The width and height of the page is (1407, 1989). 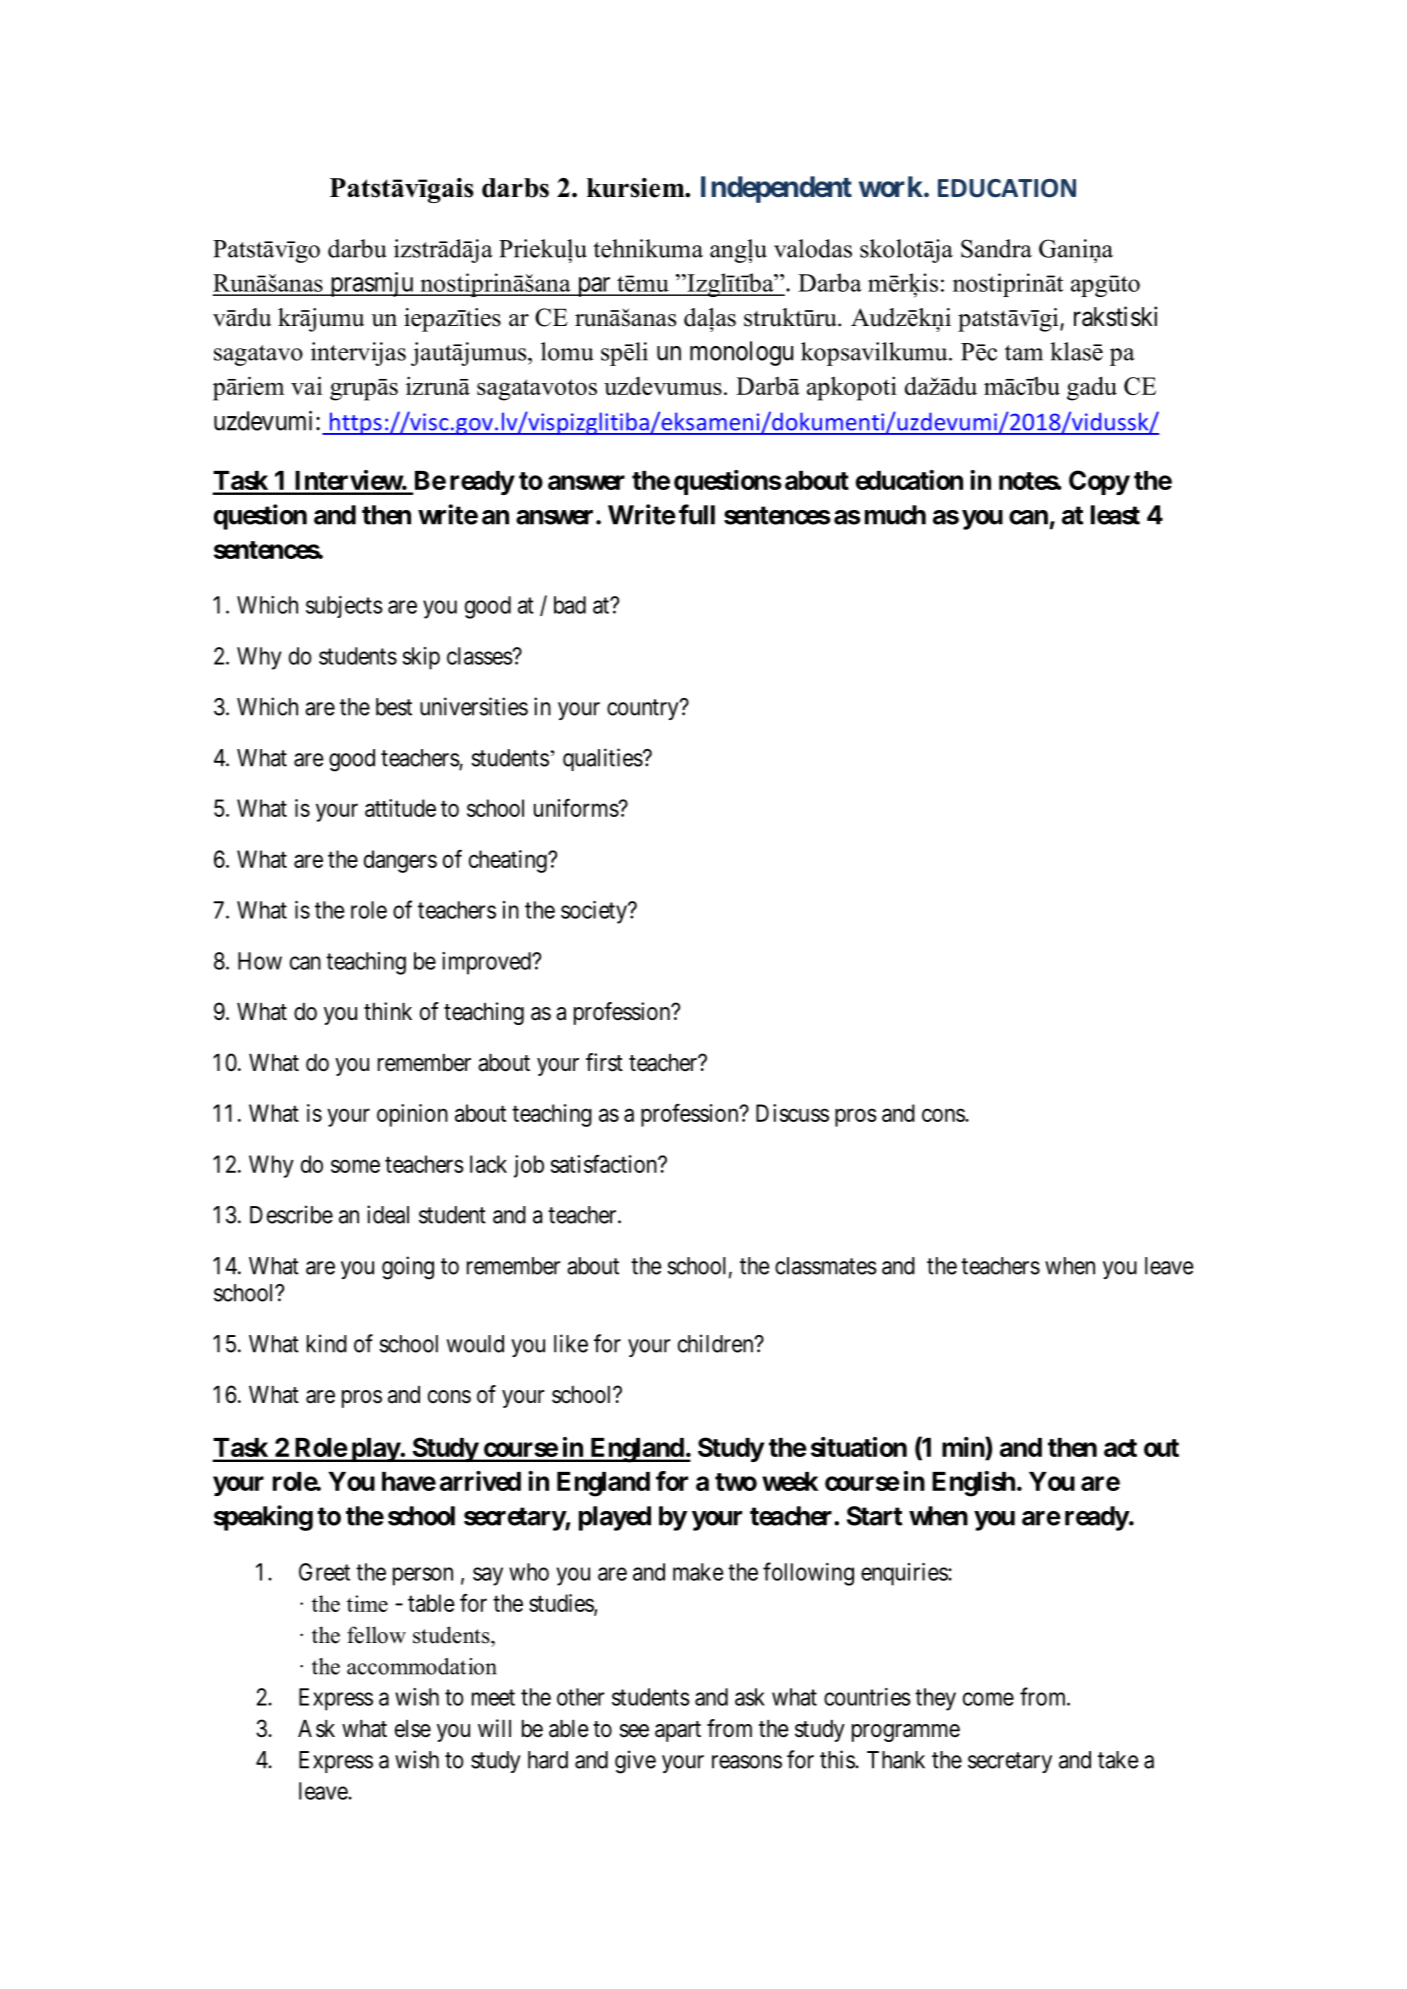 I want to click on bad, so click(x=570, y=605).
